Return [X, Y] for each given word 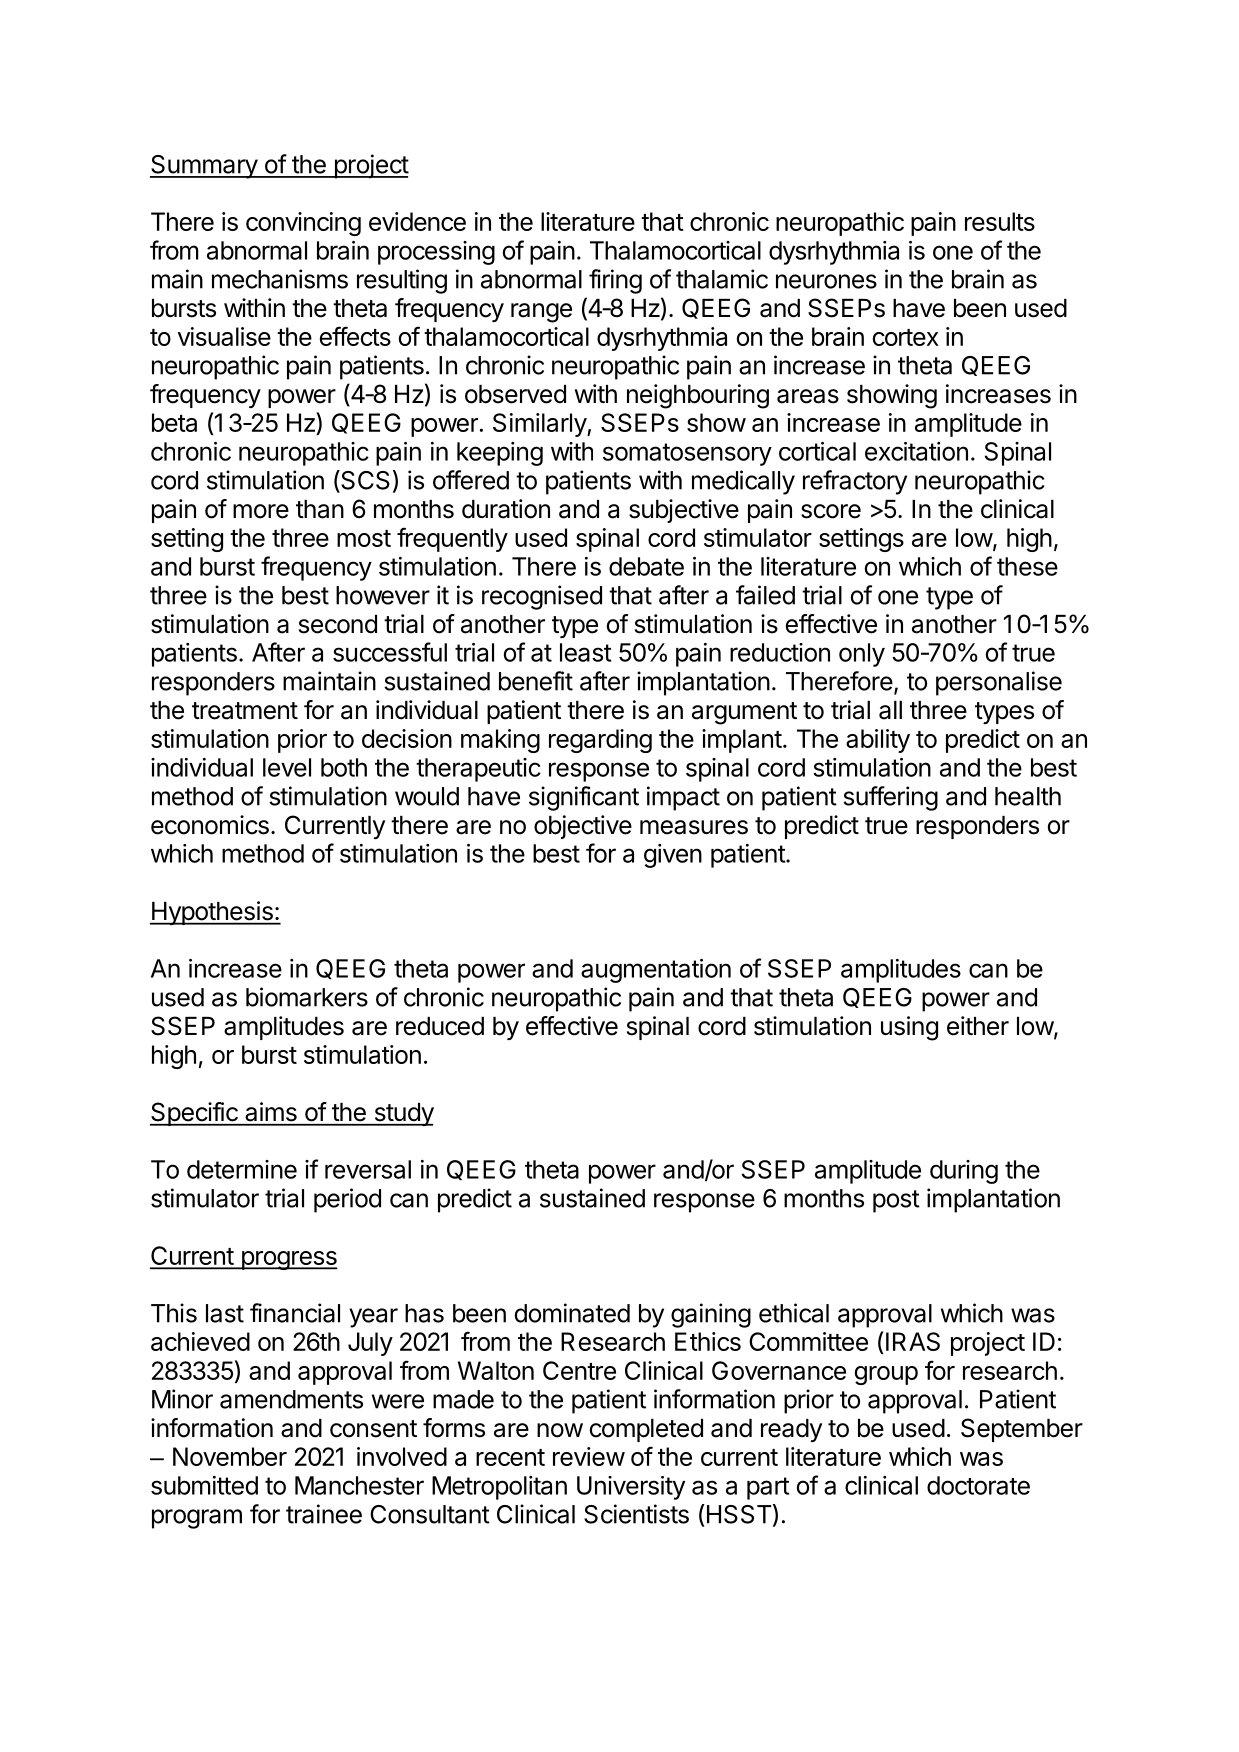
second [338, 624]
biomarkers [307, 997]
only [862, 655]
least [586, 652]
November [230, 1456]
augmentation [656, 971]
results [1000, 221]
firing [615, 281]
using [909, 1028]
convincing [303, 224]
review [589, 1456]
